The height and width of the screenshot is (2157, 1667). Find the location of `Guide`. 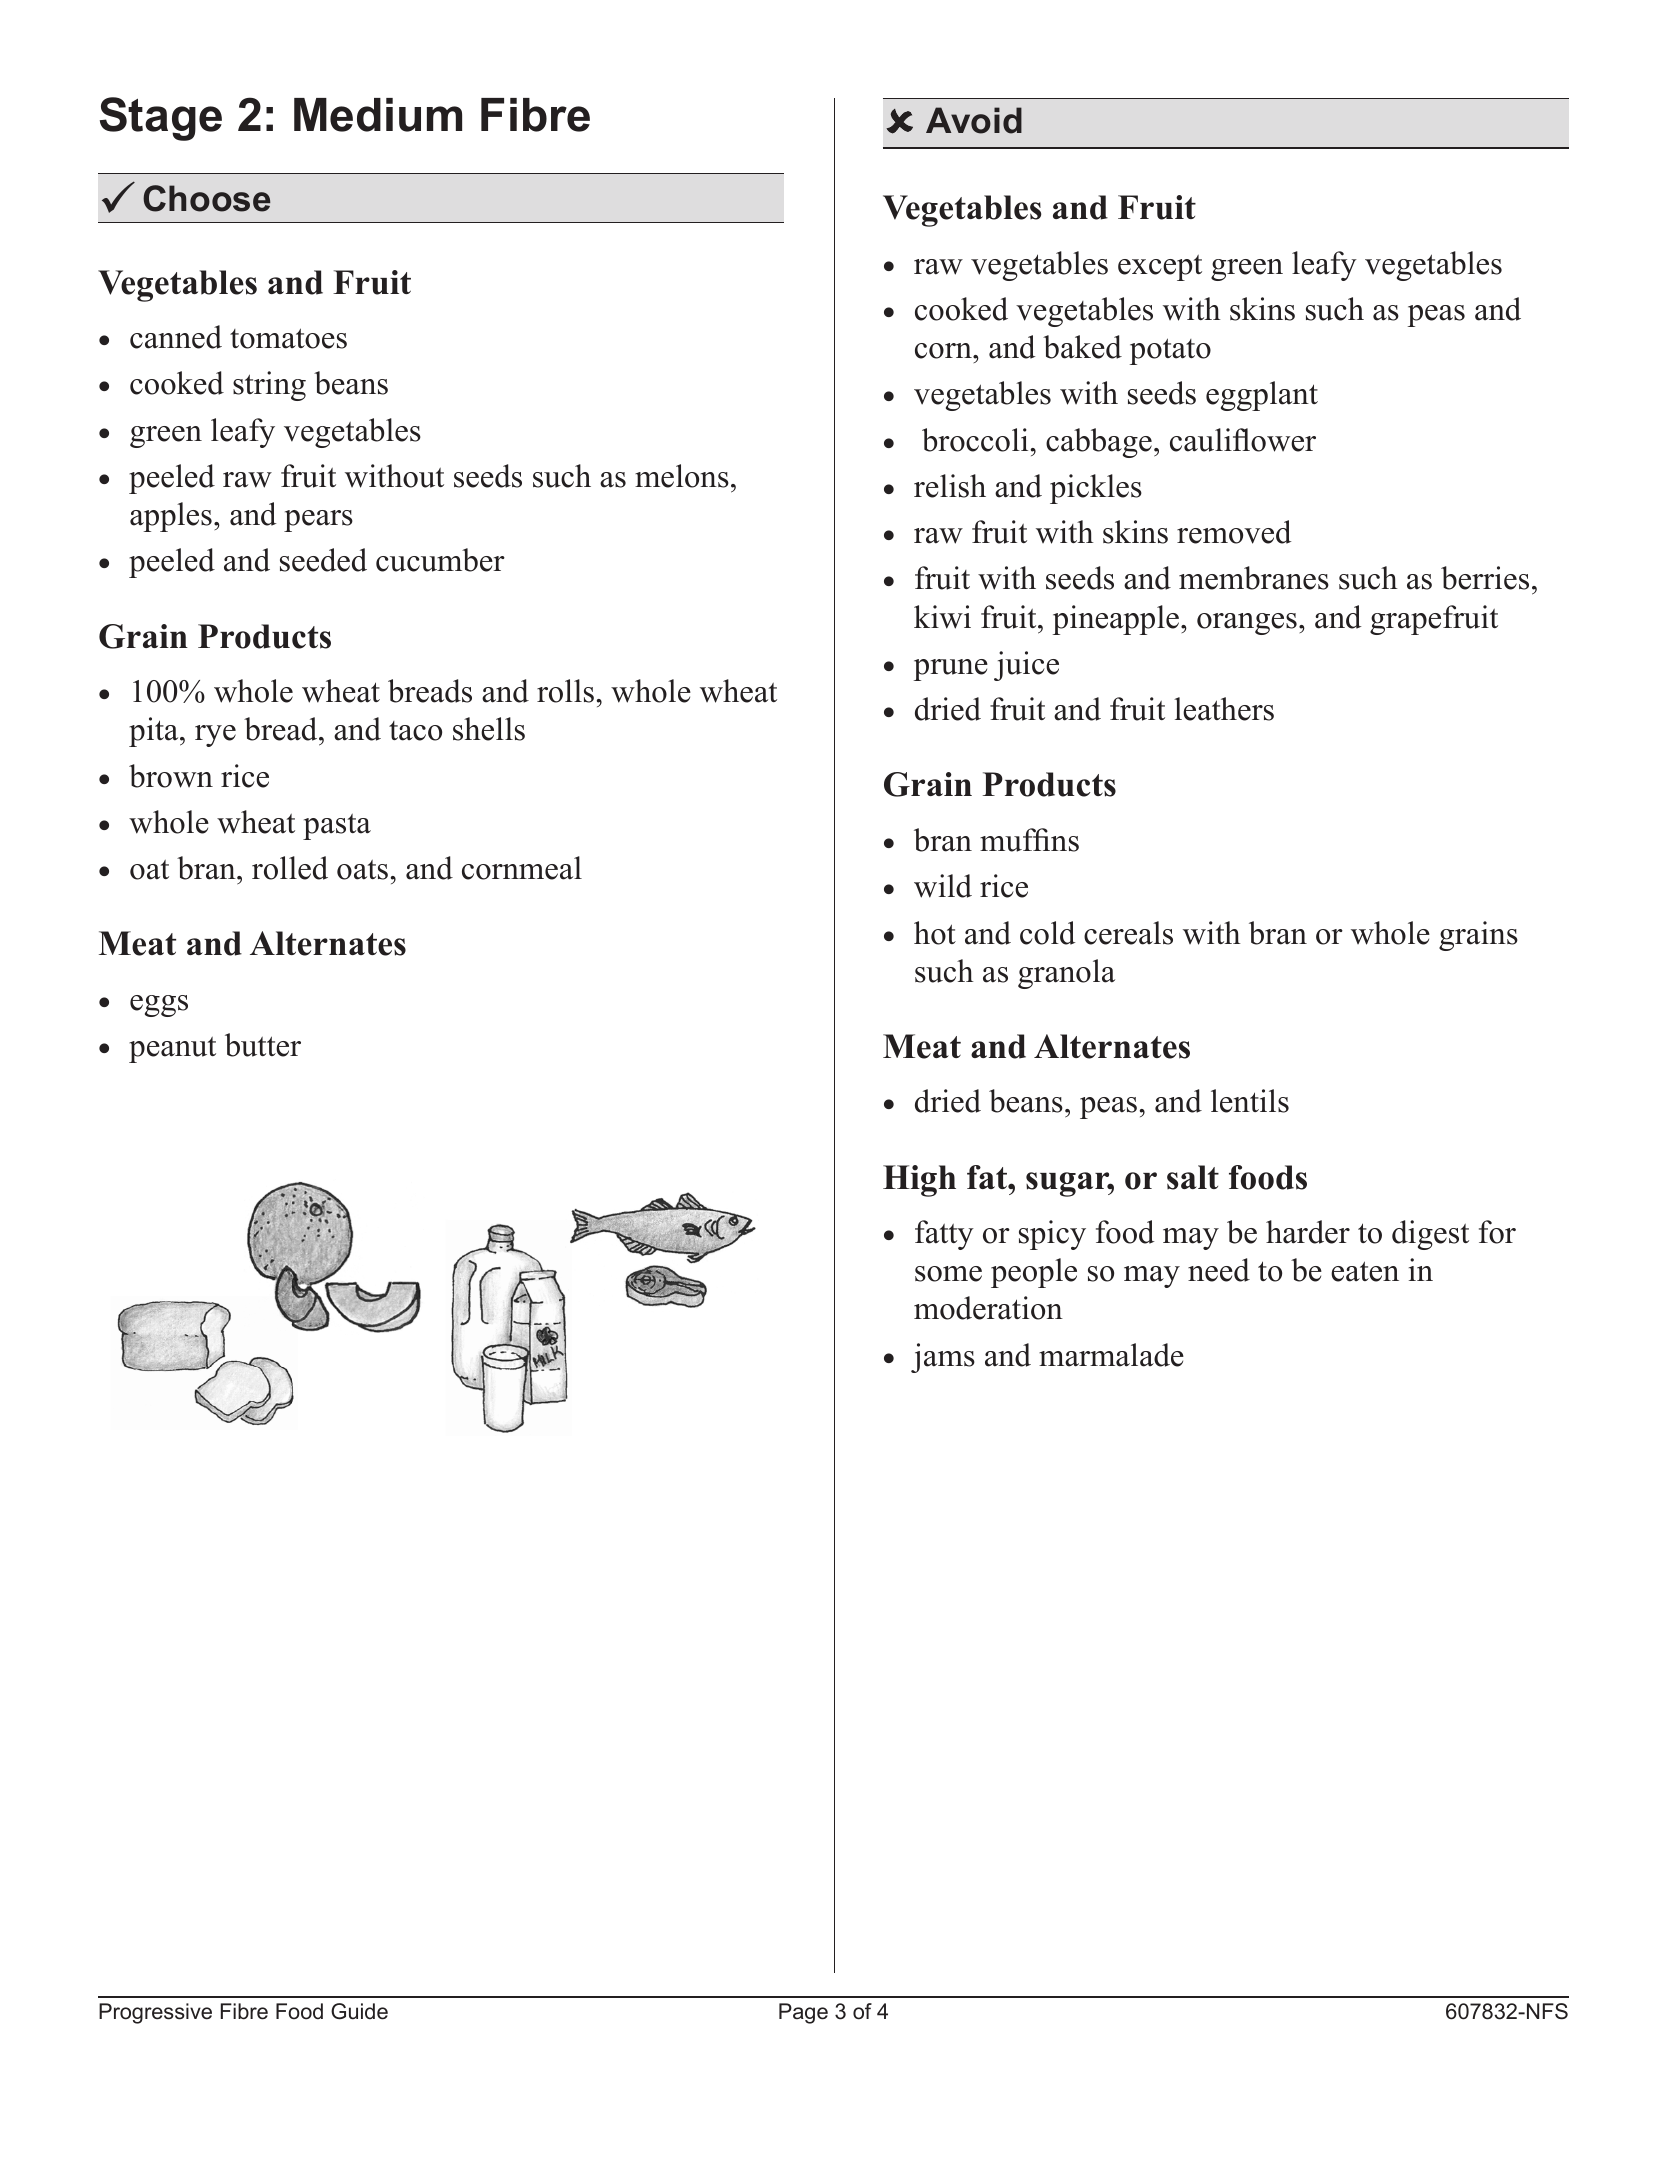

Guide is located at coordinates (359, 2011).
